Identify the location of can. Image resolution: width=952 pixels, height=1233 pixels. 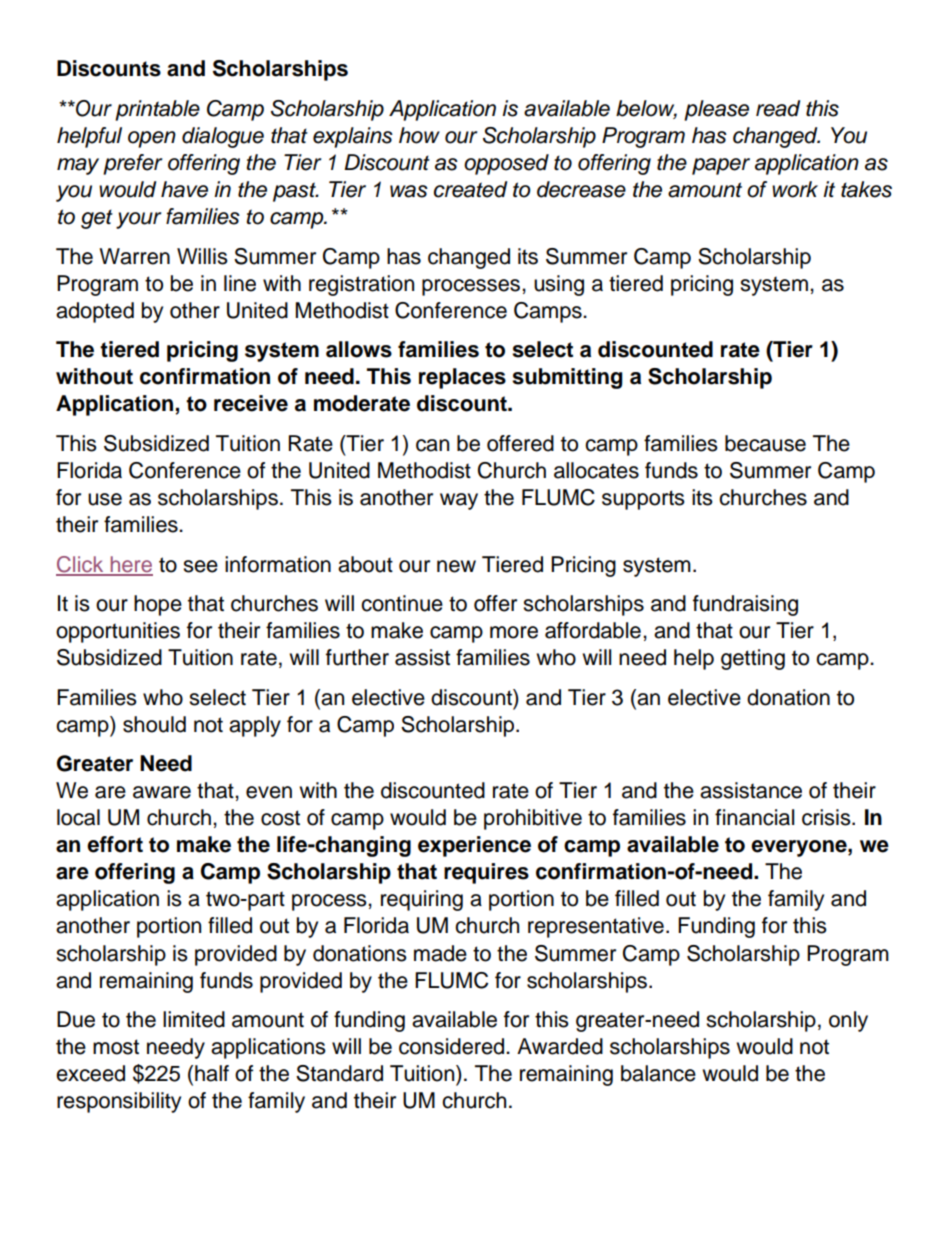
(432, 445).
